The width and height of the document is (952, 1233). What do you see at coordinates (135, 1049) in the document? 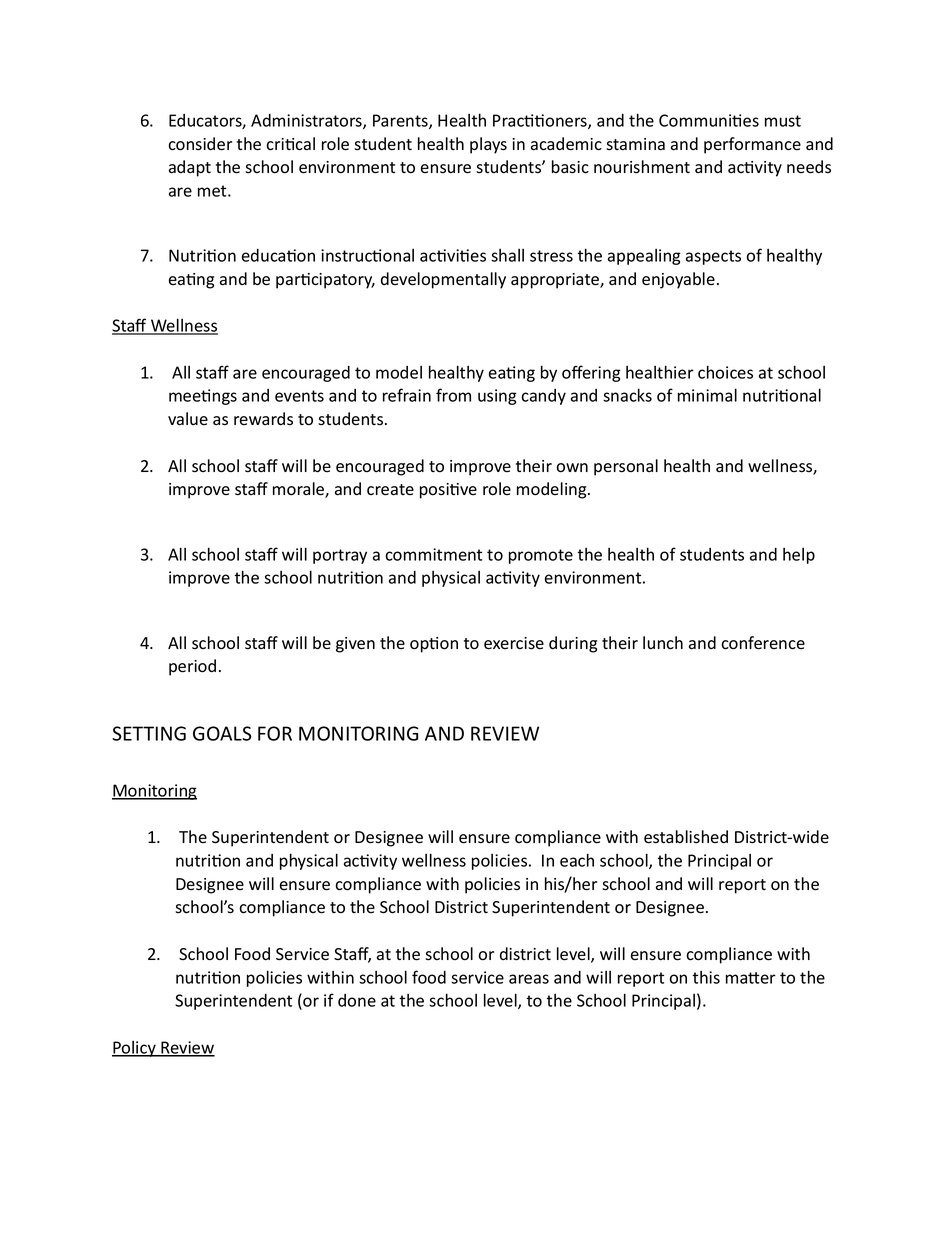
I see `Policy` at bounding box center [135, 1049].
